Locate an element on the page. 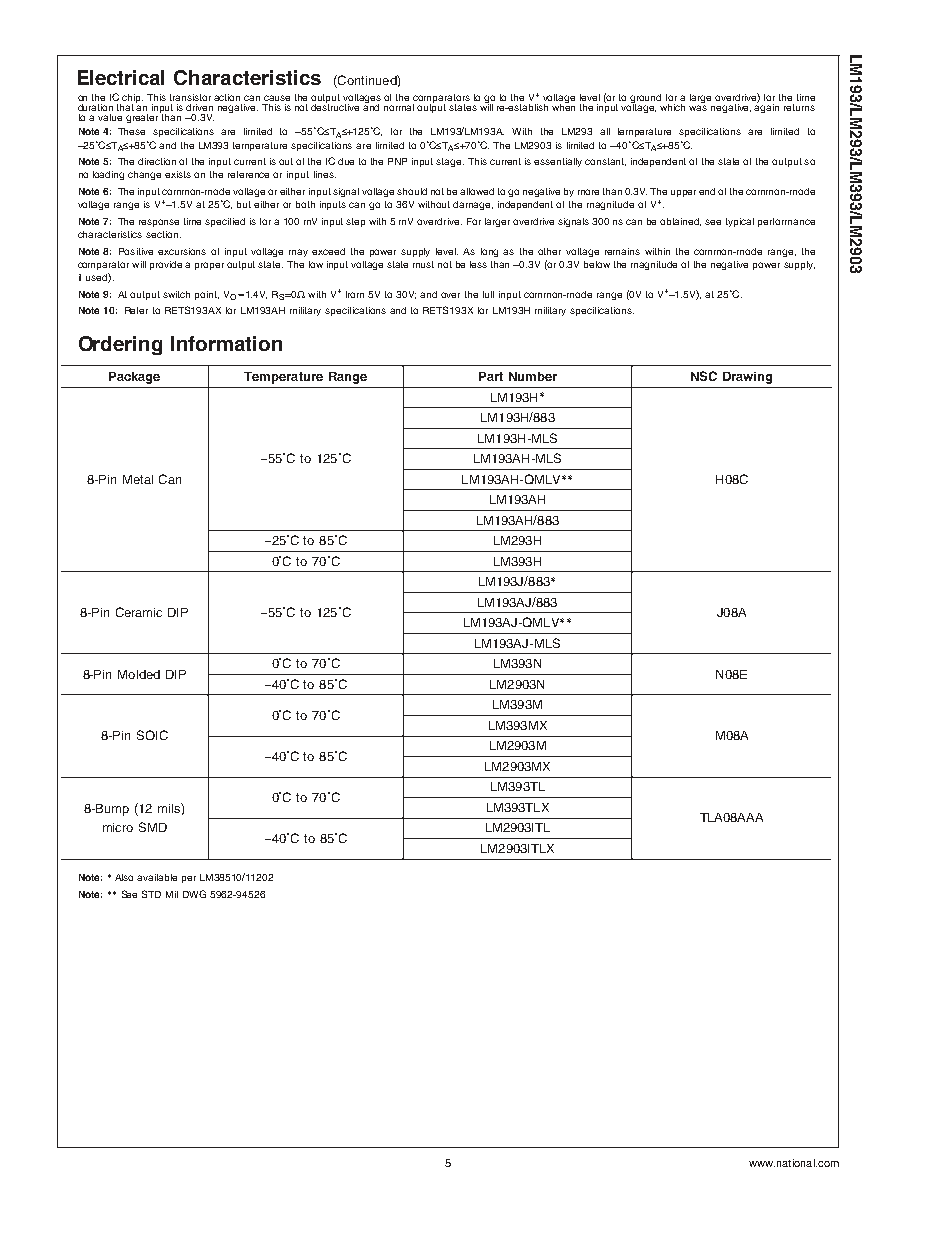 This document has width=952, height=1233. Drawing is located at coordinates (747, 378).
